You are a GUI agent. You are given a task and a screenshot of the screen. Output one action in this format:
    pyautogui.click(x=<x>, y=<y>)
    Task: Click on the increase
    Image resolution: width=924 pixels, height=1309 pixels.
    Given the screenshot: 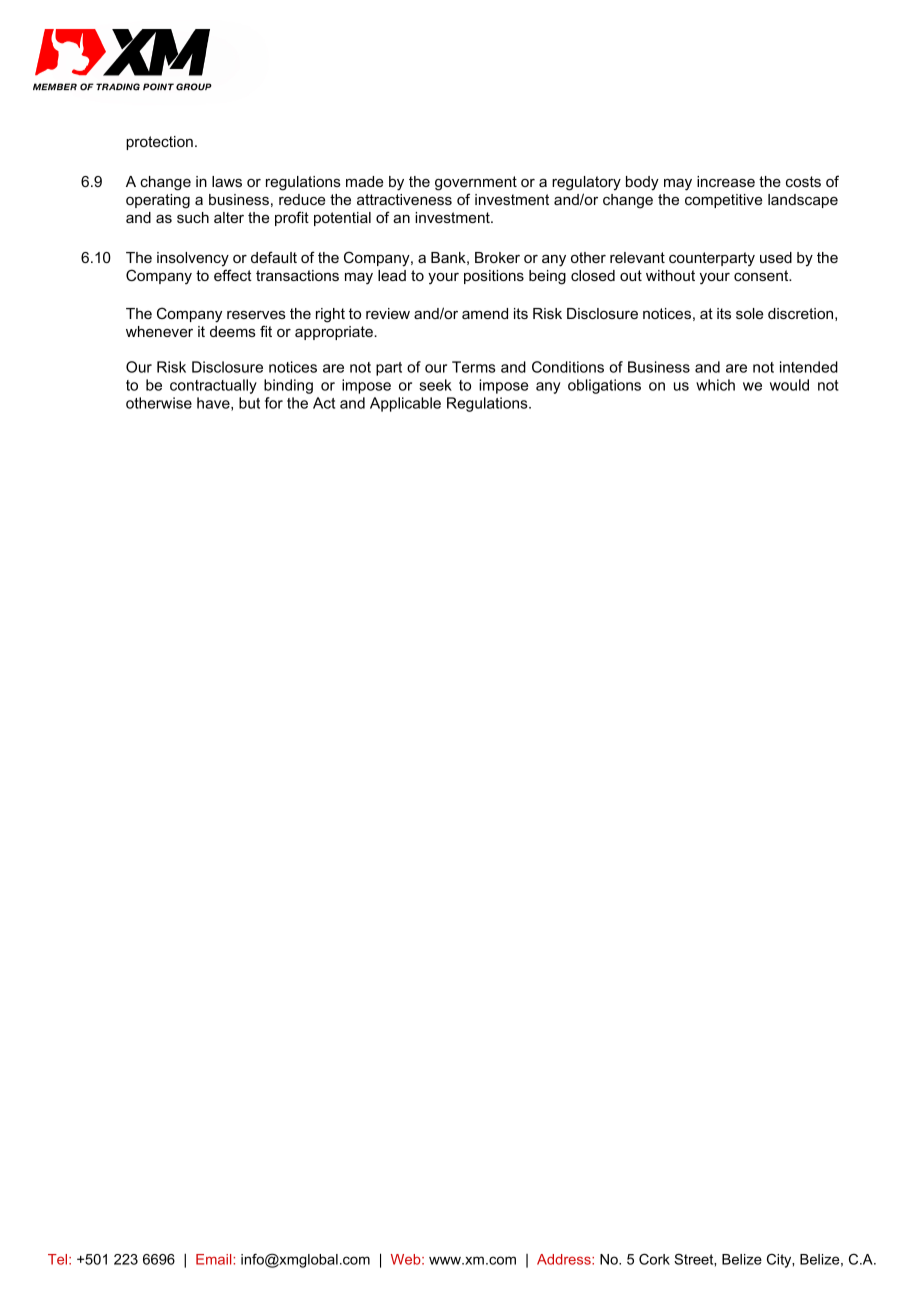 What is the action you would take?
    pyautogui.click(x=726, y=181)
